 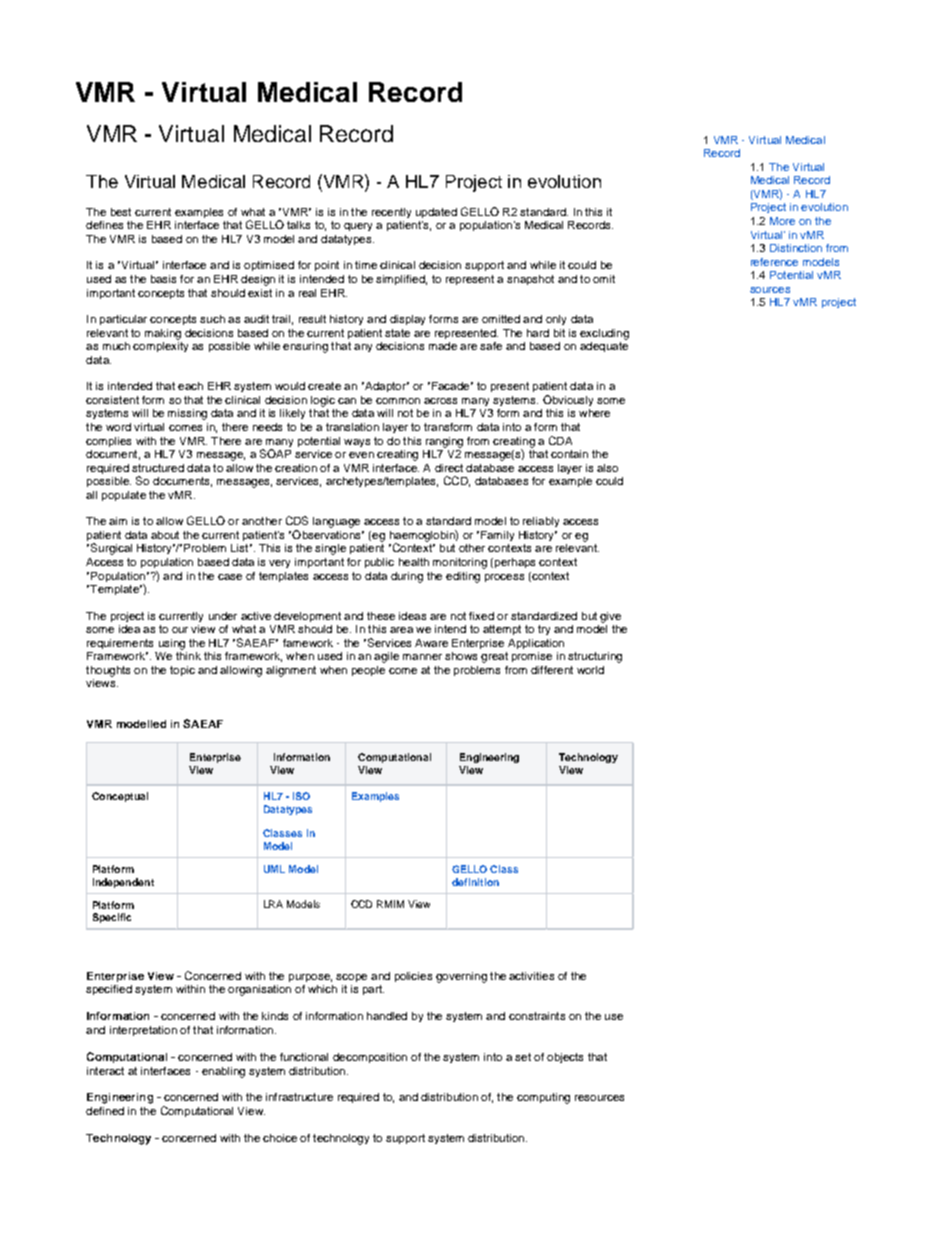 I want to click on definition, so click(x=475, y=882).
